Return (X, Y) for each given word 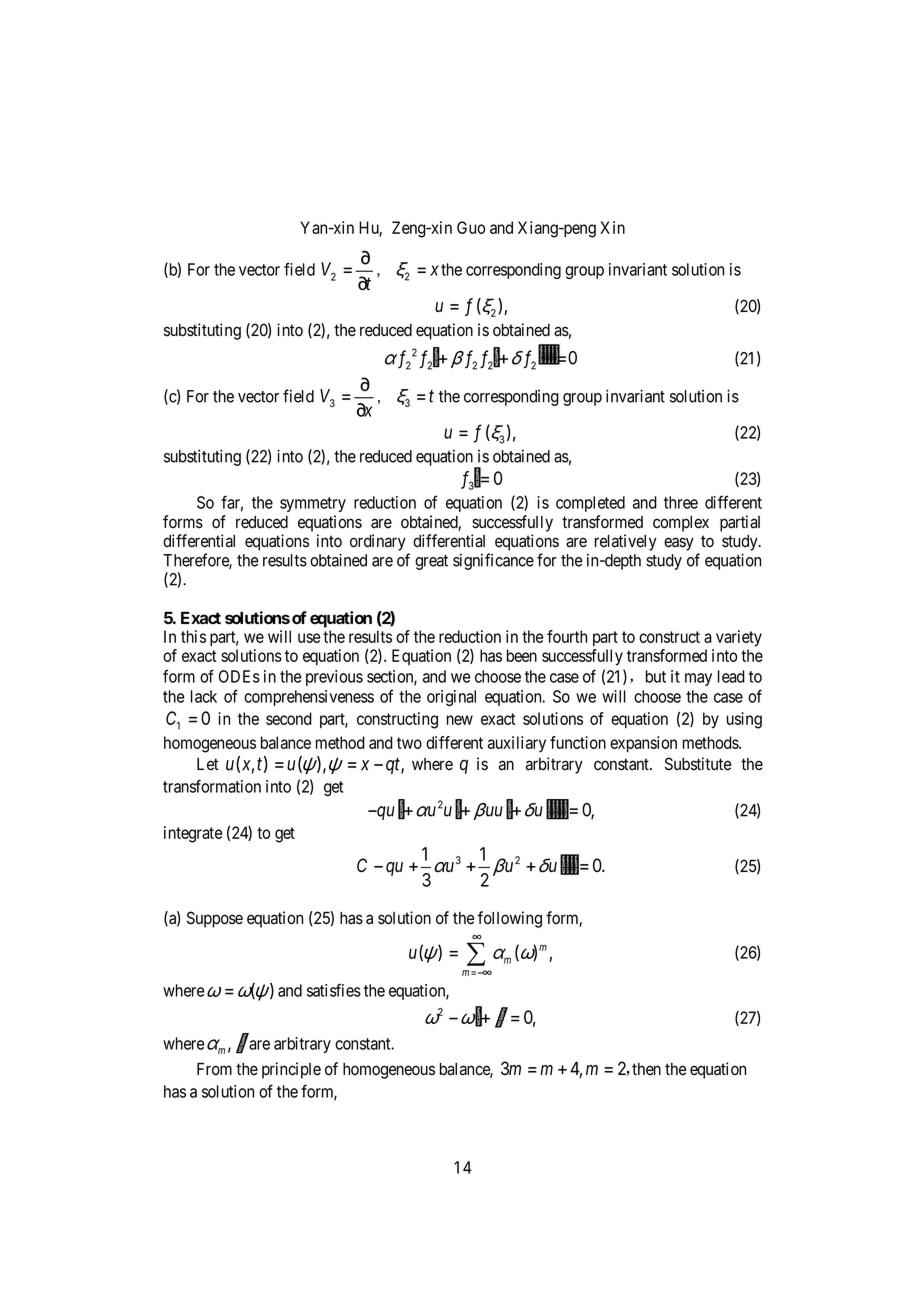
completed (590, 504)
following (510, 919)
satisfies (334, 990)
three (681, 502)
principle (291, 1070)
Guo (471, 227)
